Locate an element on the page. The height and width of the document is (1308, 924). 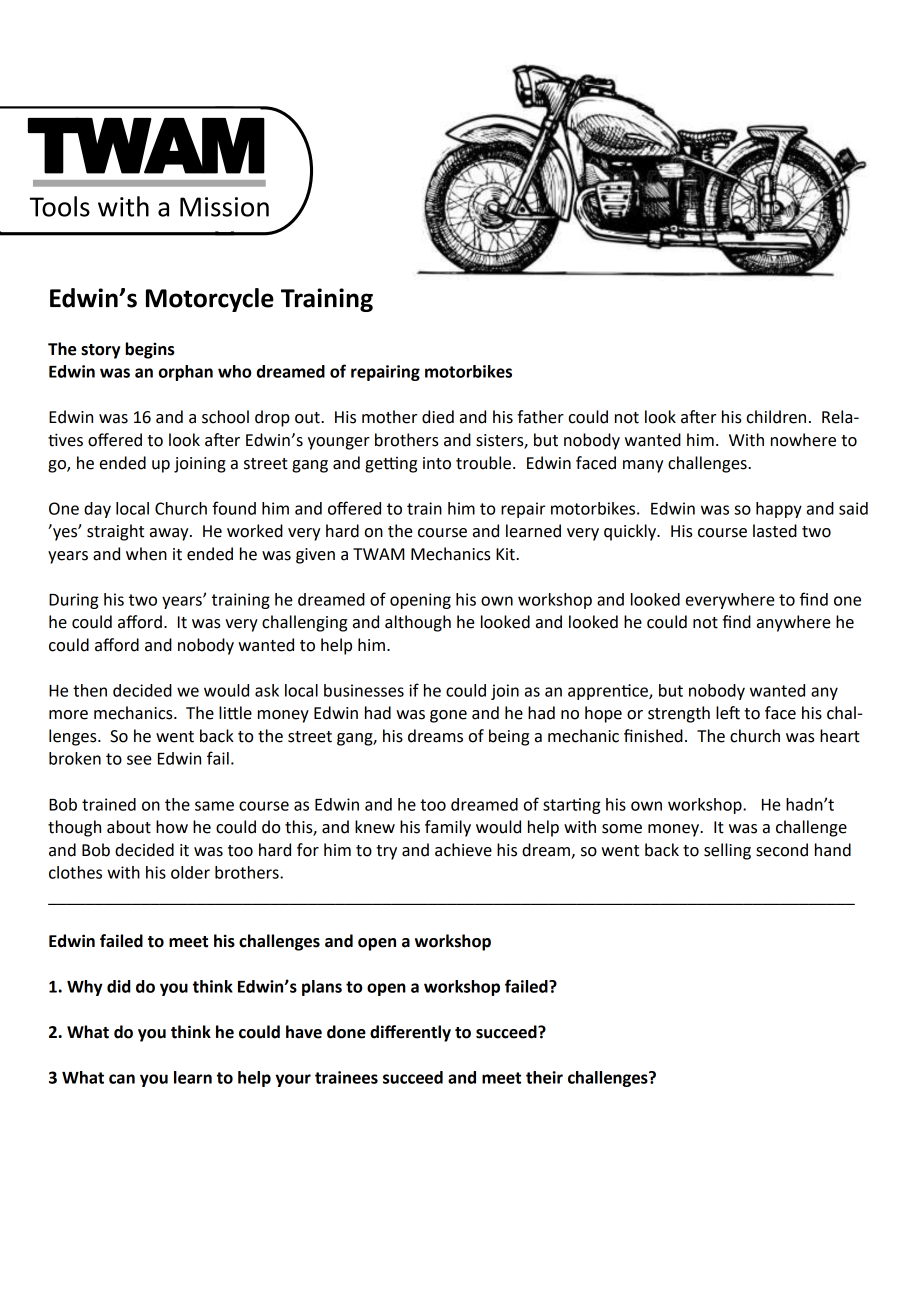
anywhere is located at coordinates (794, 623).
